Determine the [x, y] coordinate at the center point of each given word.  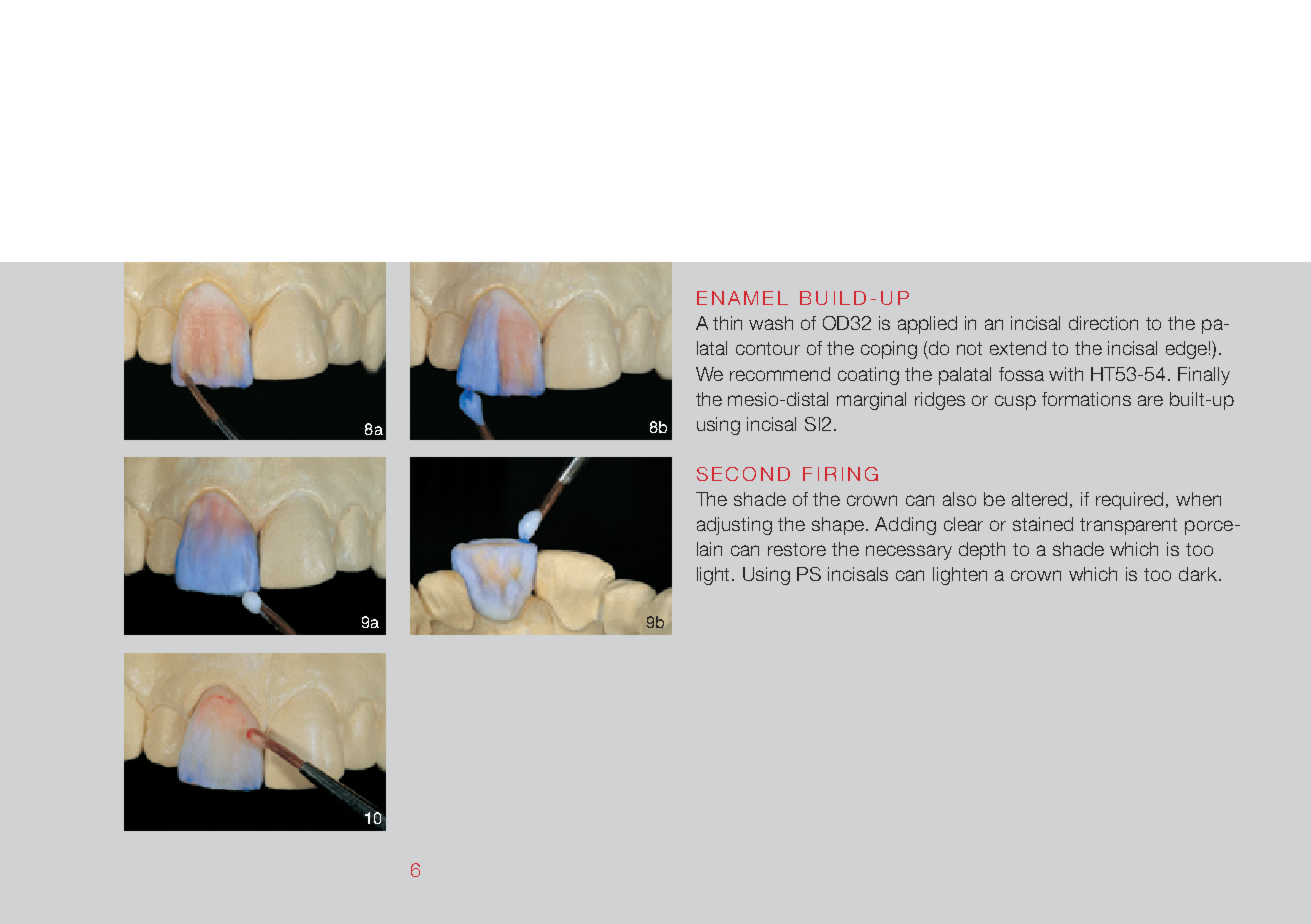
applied [927, 325]
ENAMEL [742, 298]
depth [982, 551]
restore [797, 549]
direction [1103, 323]
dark [1198, 574]
